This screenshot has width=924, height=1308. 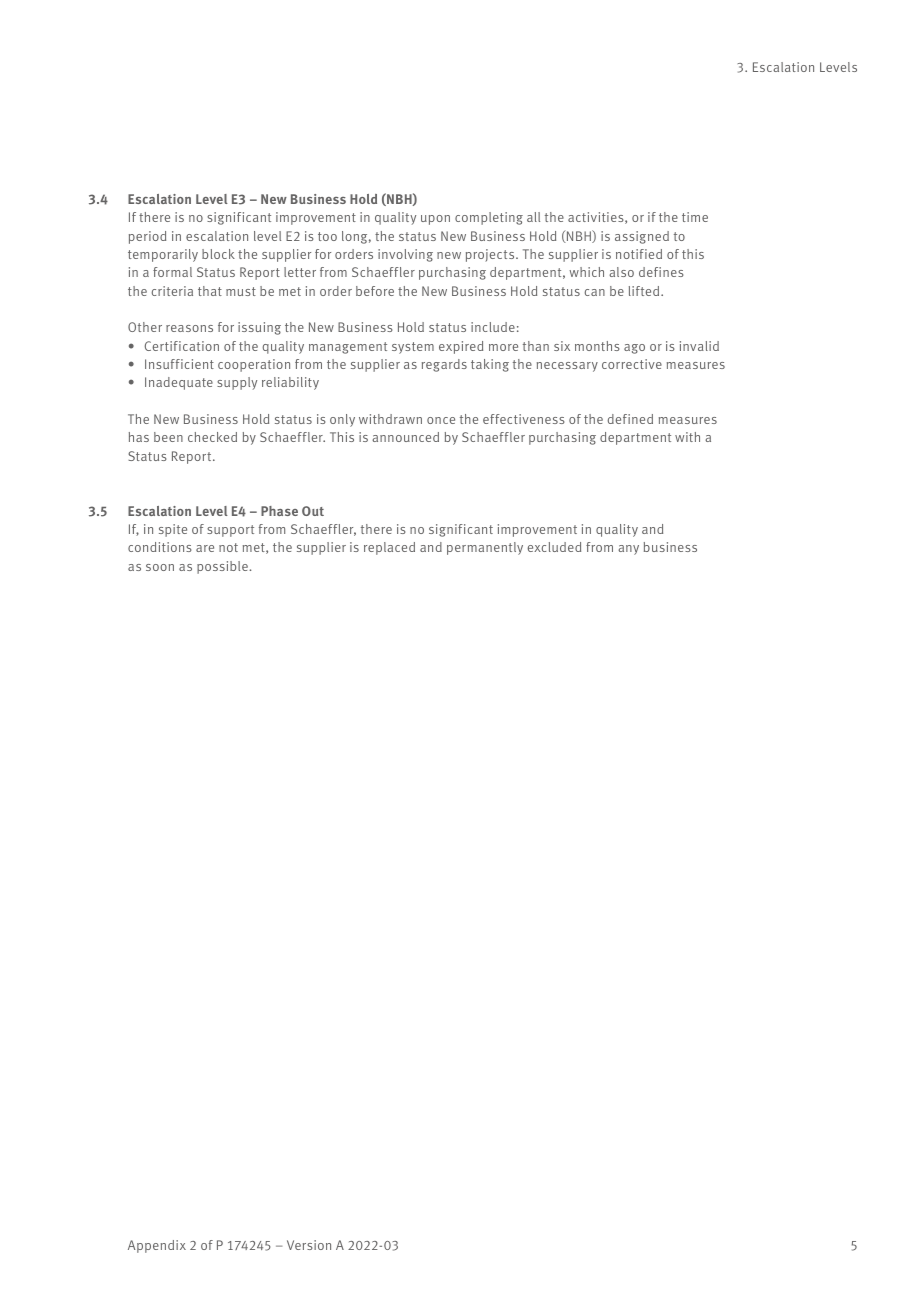 What do you see at coordinates (554, 547) in the screenshot?
I see `excluded` at bounding box center [554, 547].
